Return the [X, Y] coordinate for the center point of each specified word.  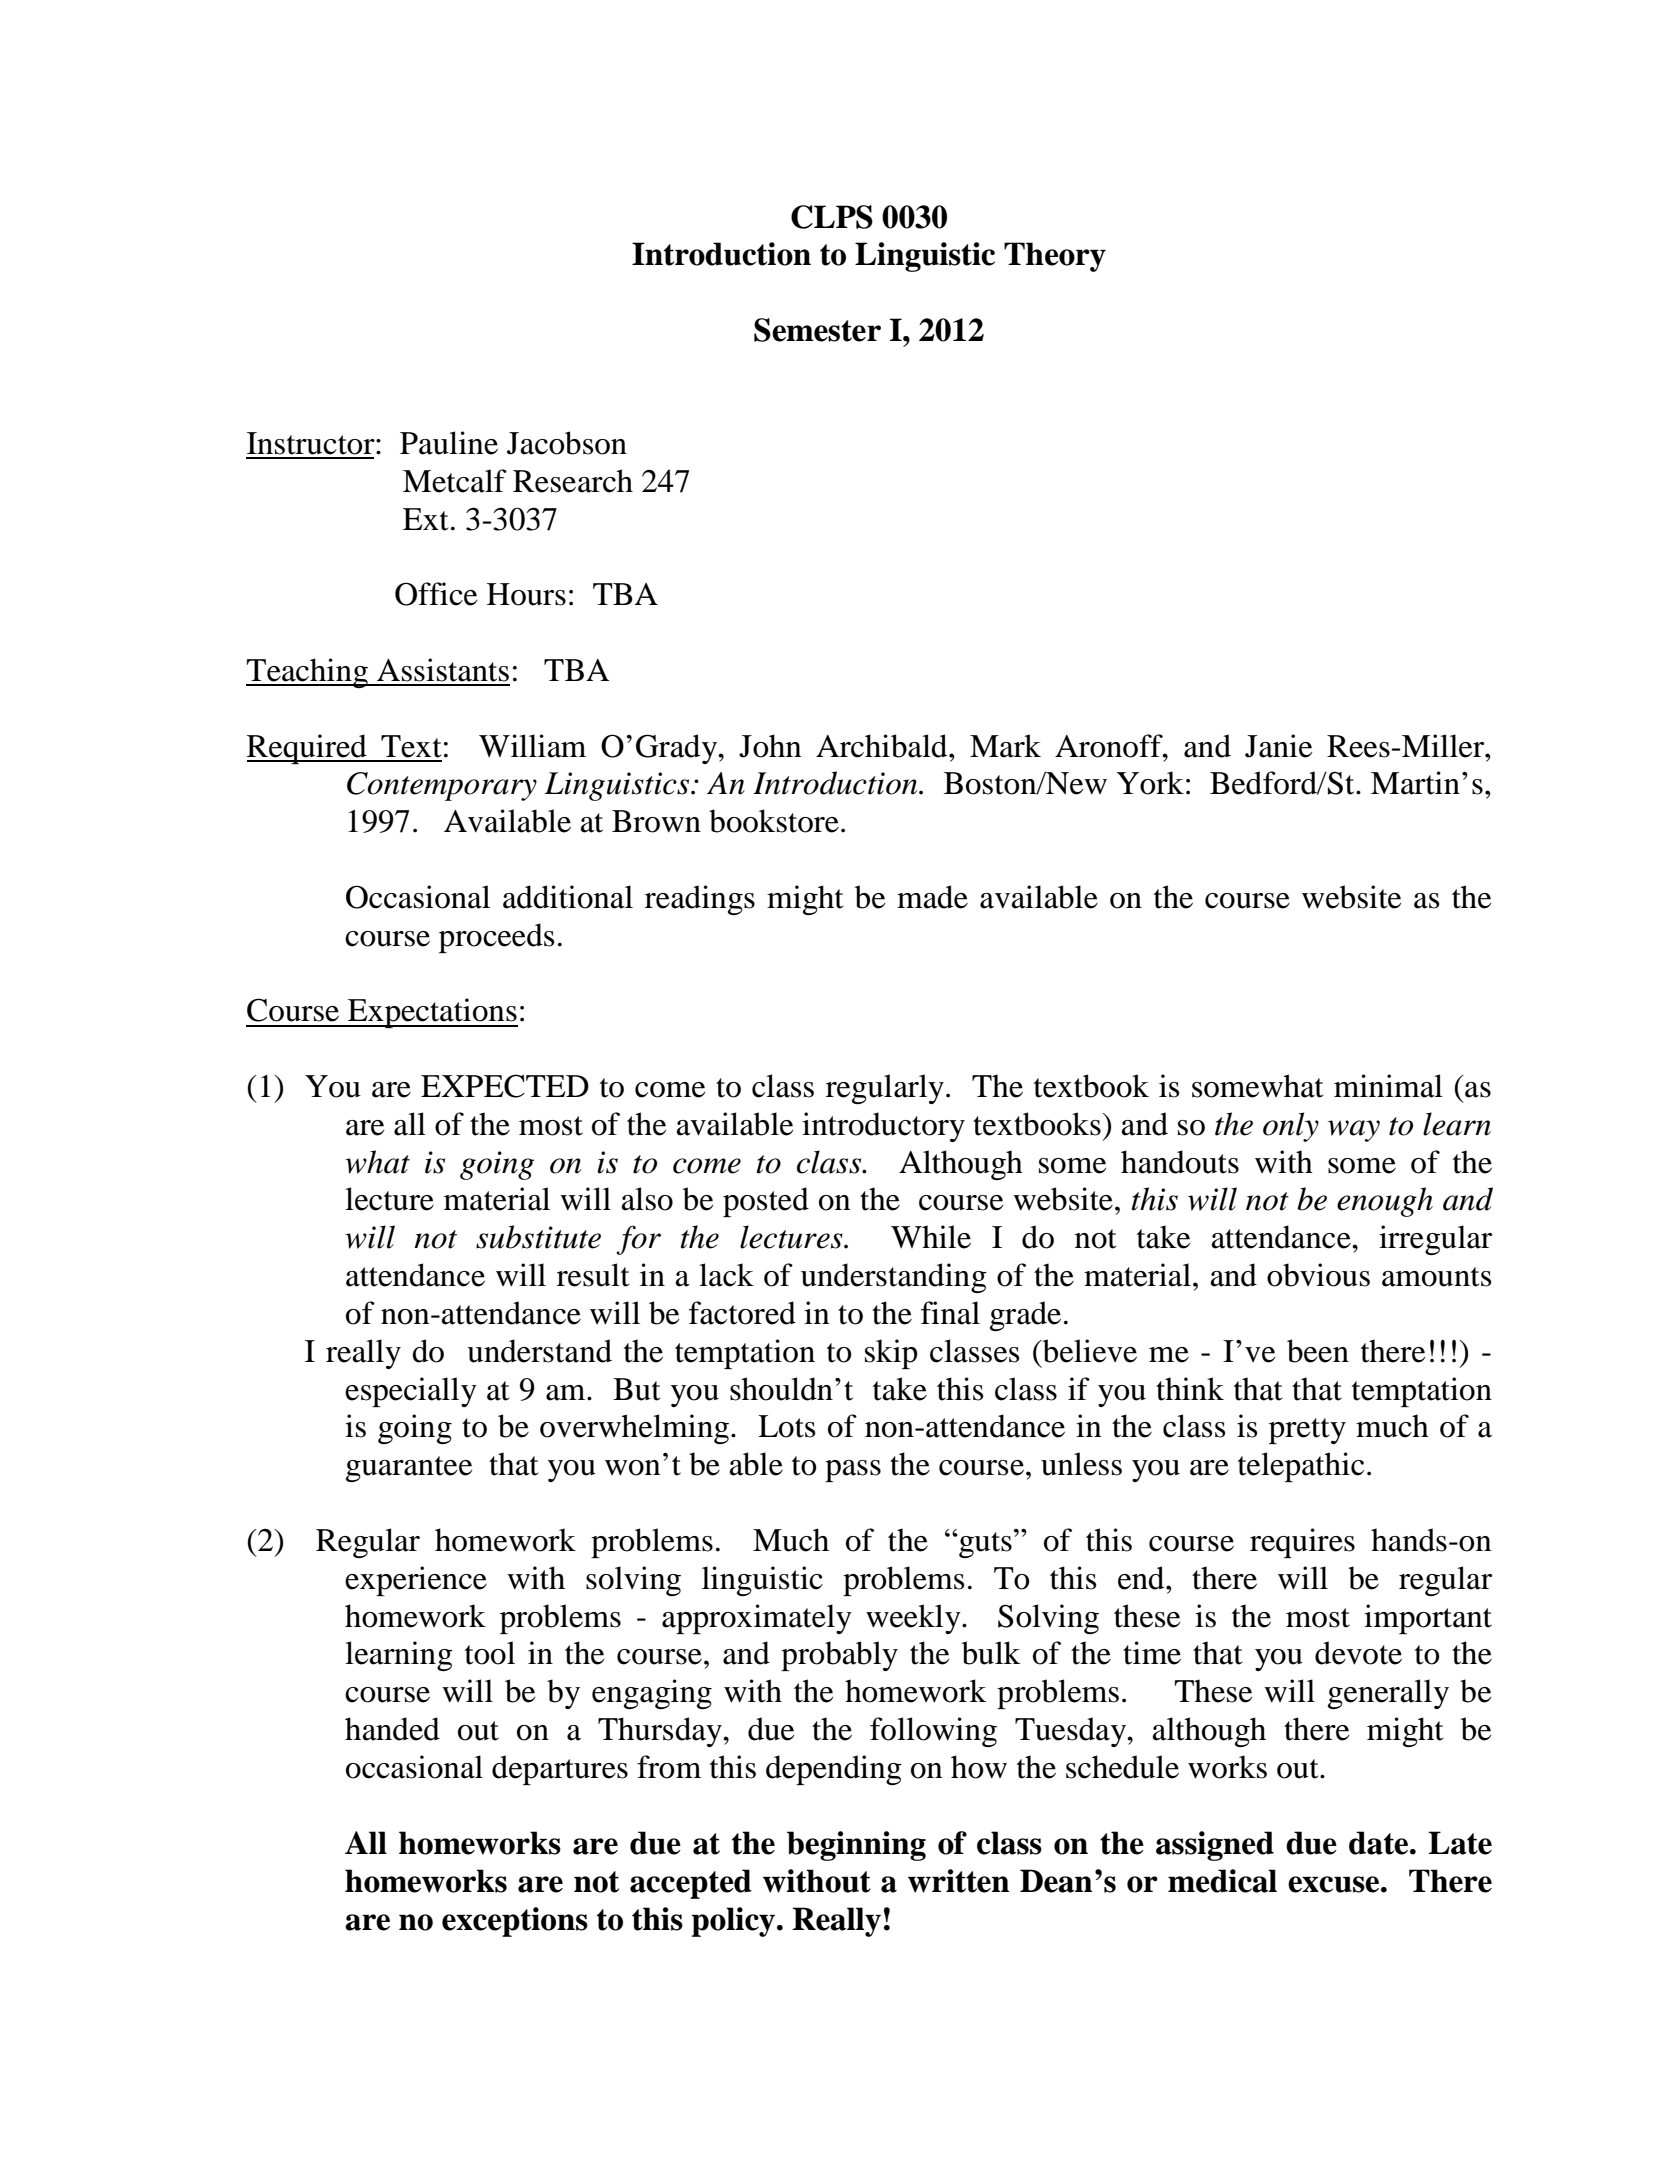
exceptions [515, 1922]
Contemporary [442, 786]
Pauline [449, 443]
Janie [1278, 746]
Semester [817, 330]
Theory [1055, 257]
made [932, 897]
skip [891, 1354]
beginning [856, 1846]
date [1380, 1843]
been [1318, 1351]
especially [411, 1392]
